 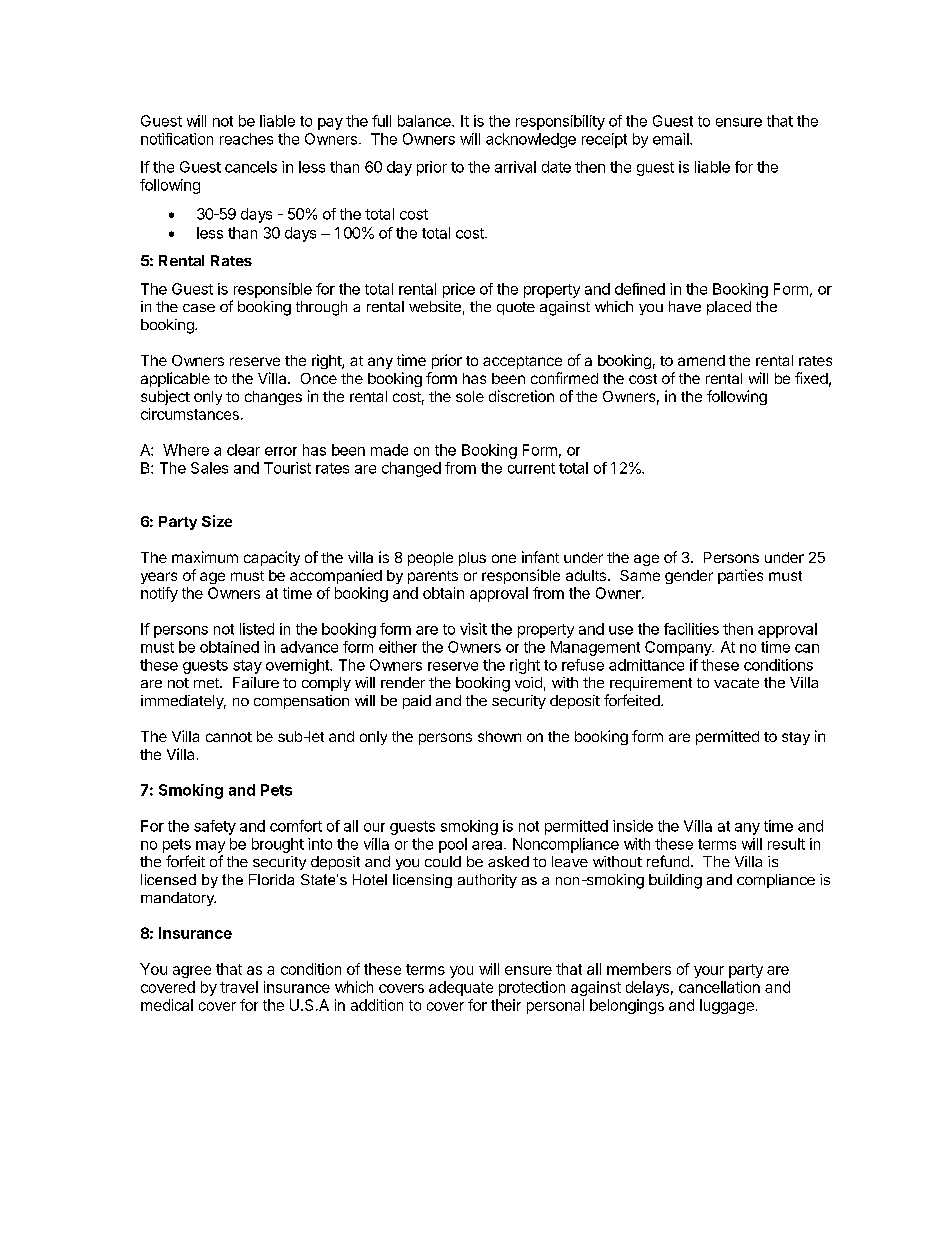 I want to click on shown, so click(x=499, y=736).
